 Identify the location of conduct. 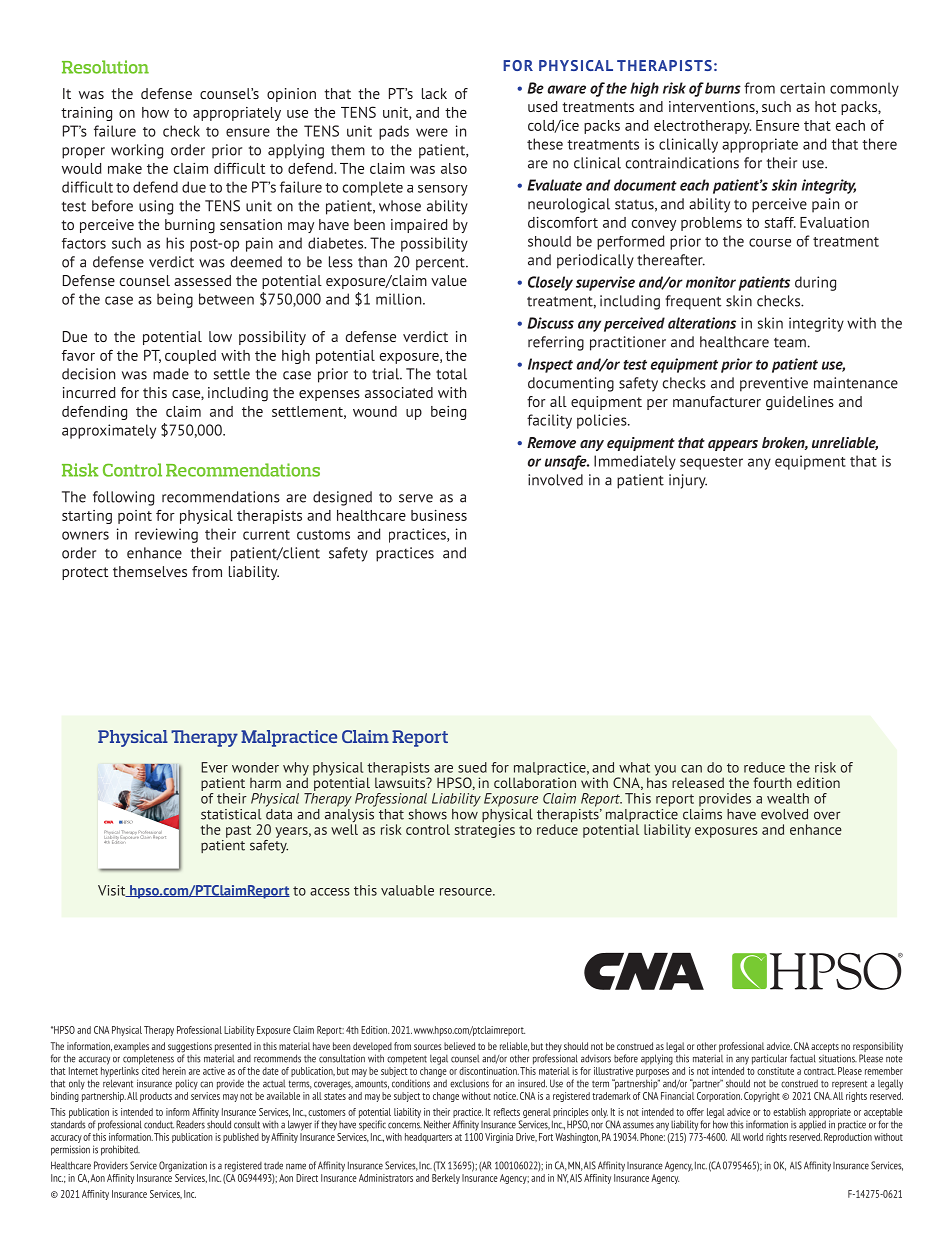
(159, 1124).
